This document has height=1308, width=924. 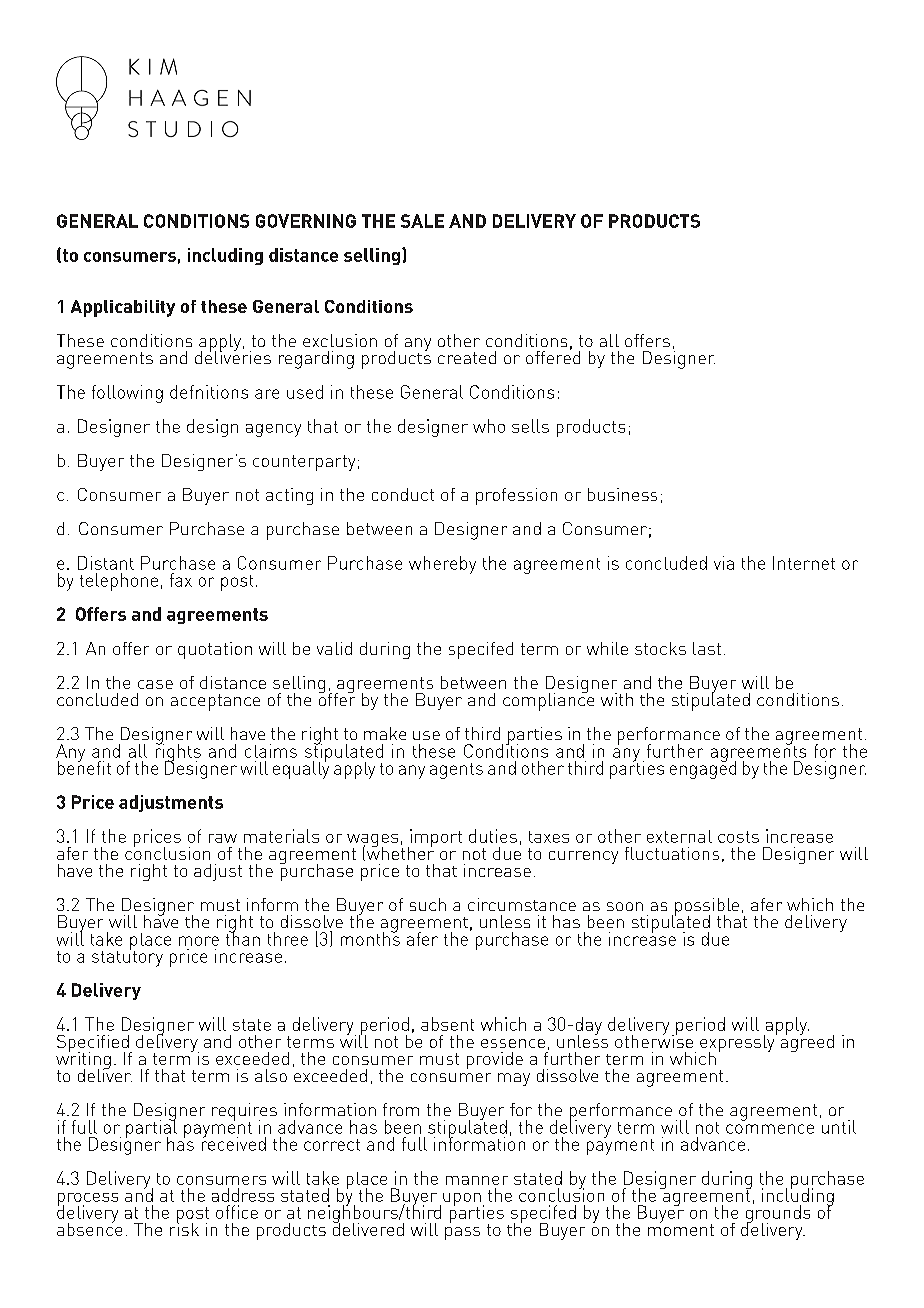 What do you see at coordinates (199, 941) in the document?
I see `more` at bounding box center [199, 941].
